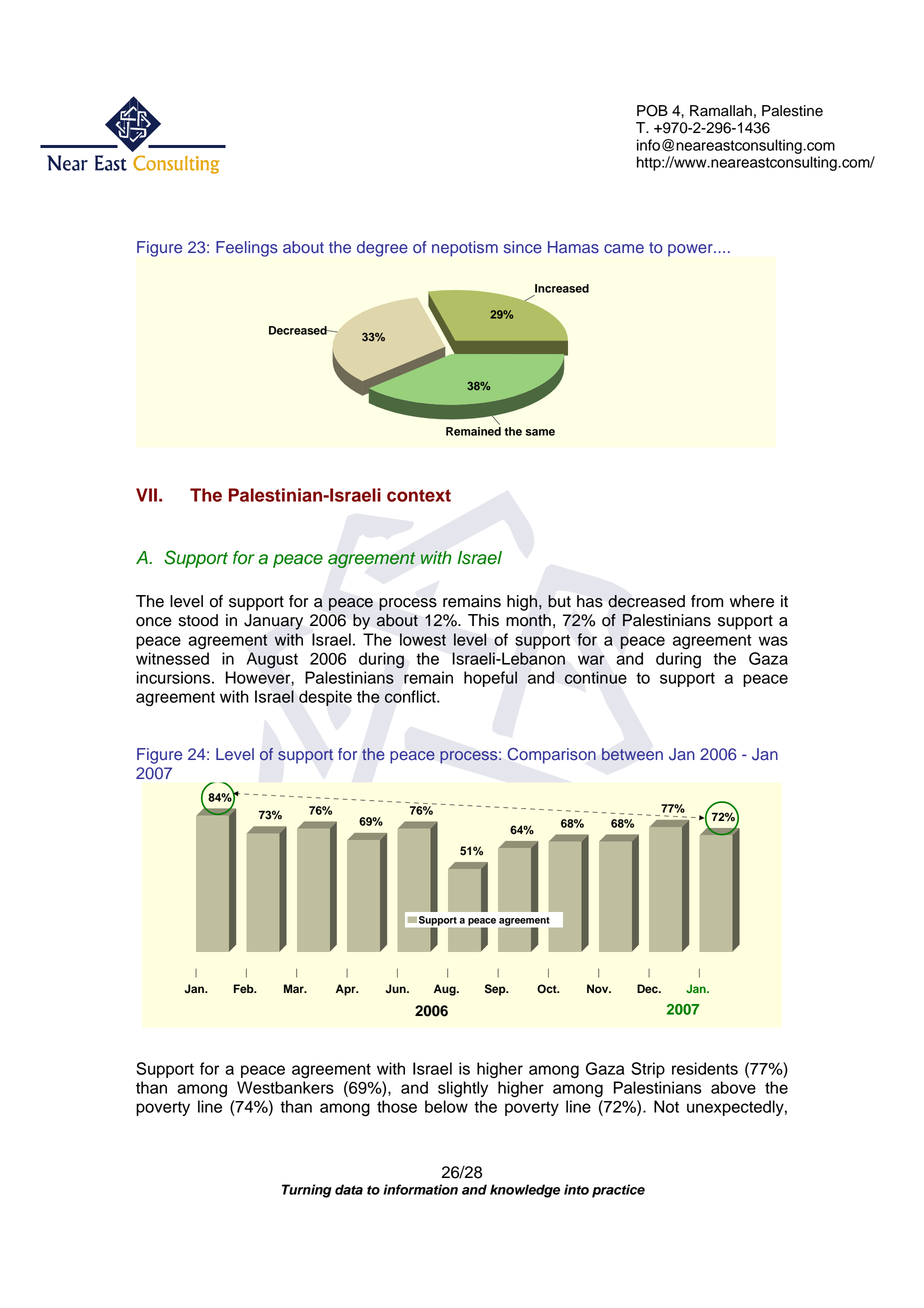 The width and height of the screenshot is (924, 1308). What do you see at coordinates (792, 111) in the screenshot?
I see `Palestine` at bounding box center [792, 111].
